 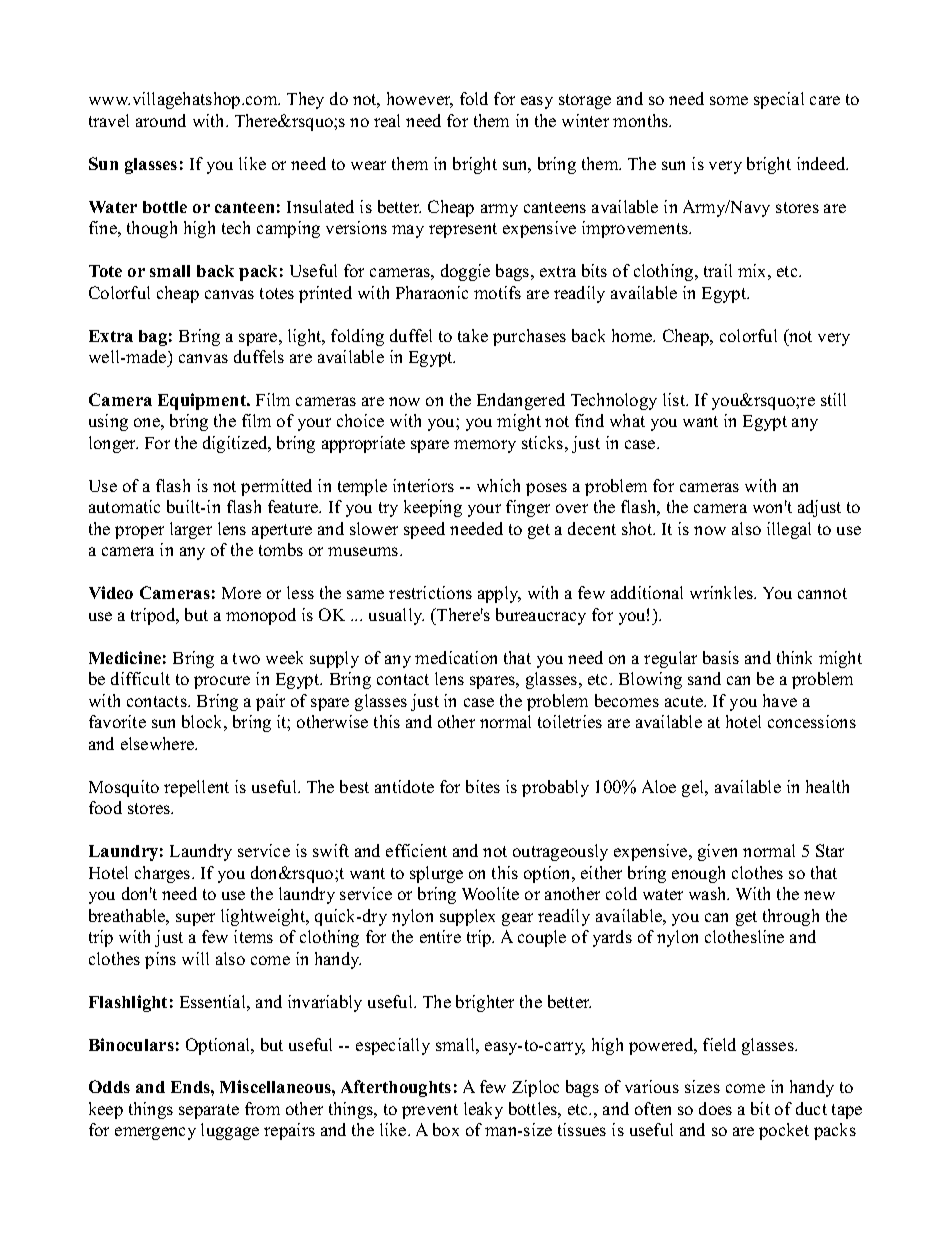 I want to click on still, so click(x=833, y=399).
